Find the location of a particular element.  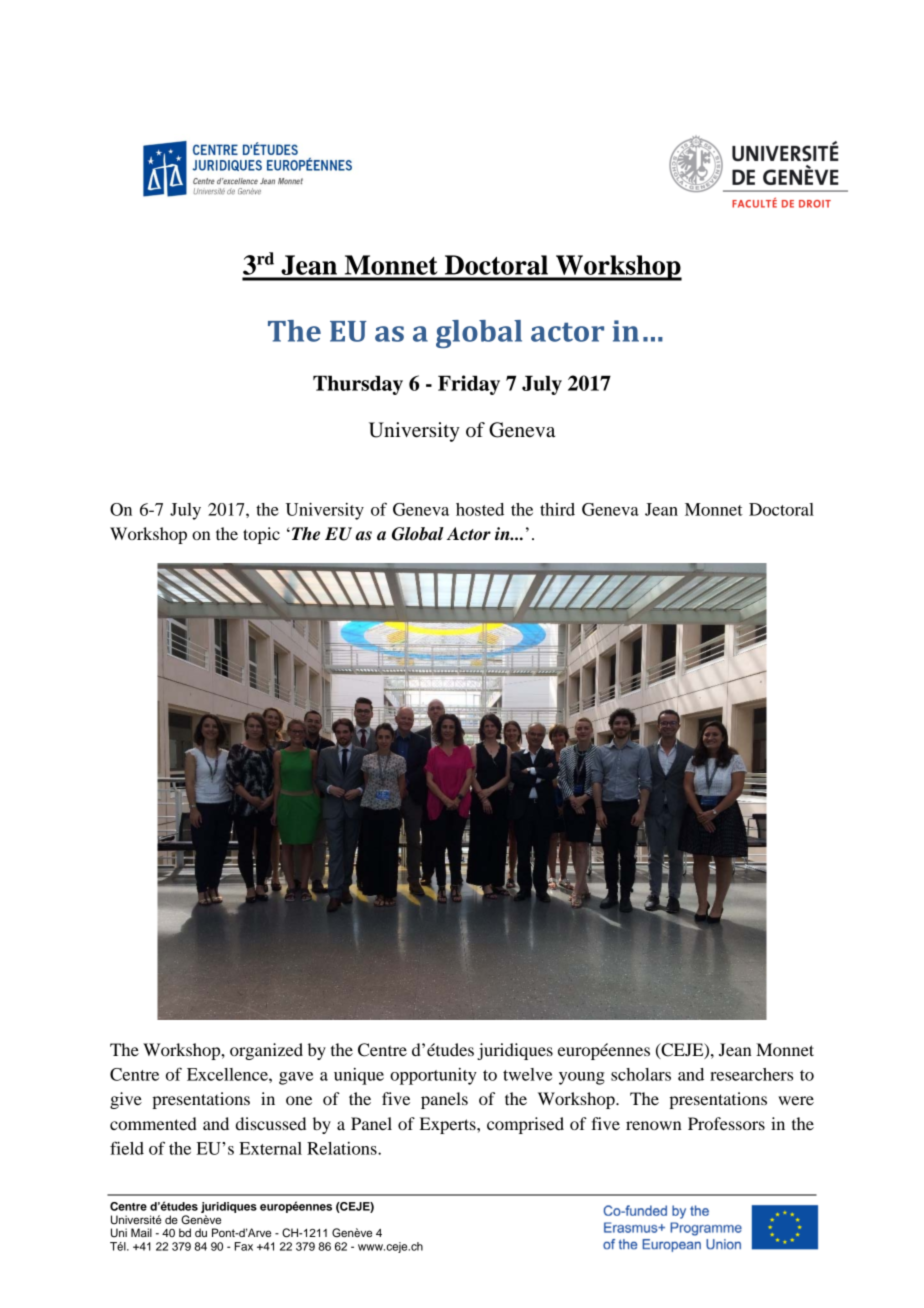

opportunity is located at coordinates (433, 1076).
